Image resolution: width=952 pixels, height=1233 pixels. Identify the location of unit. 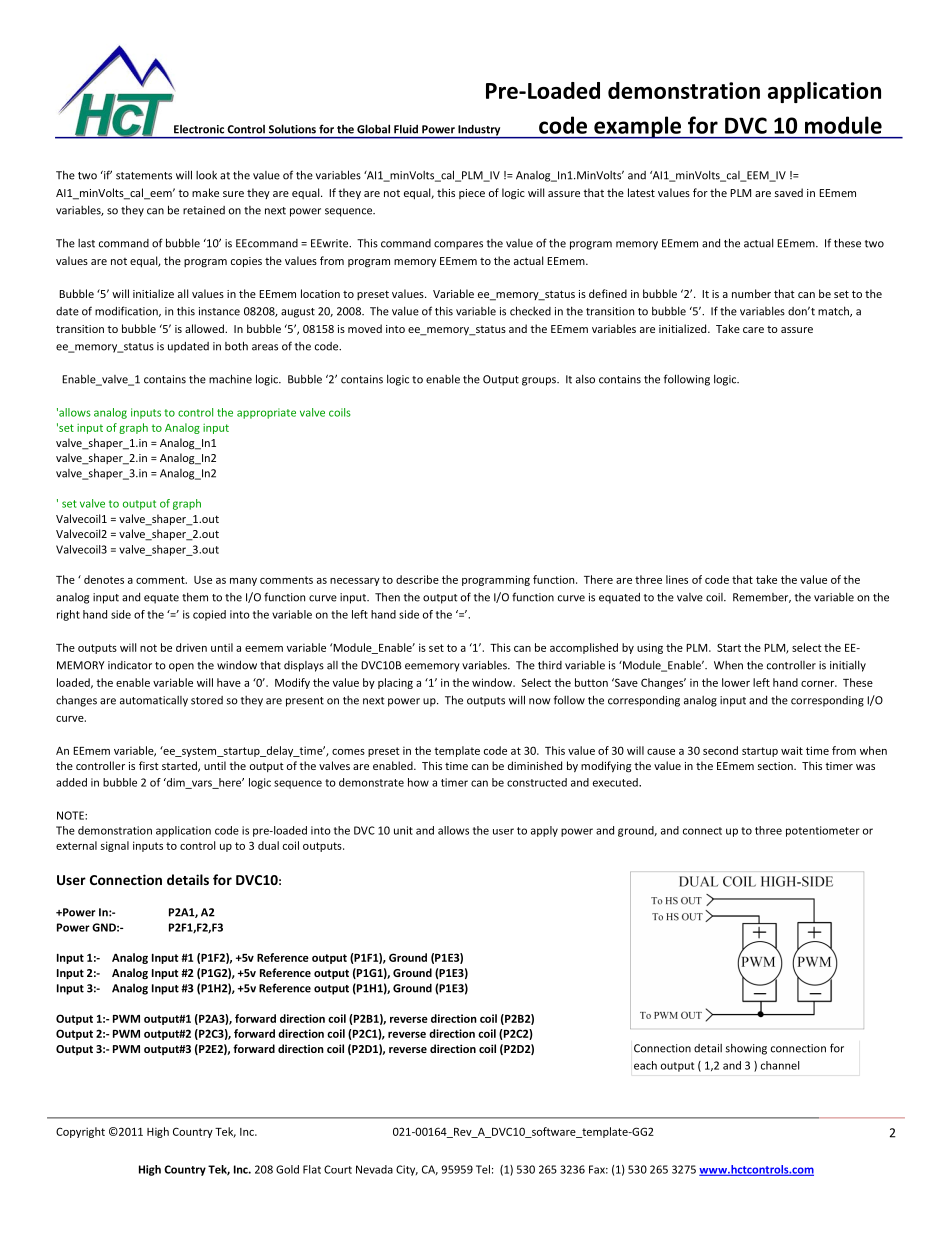
(403, 830).
